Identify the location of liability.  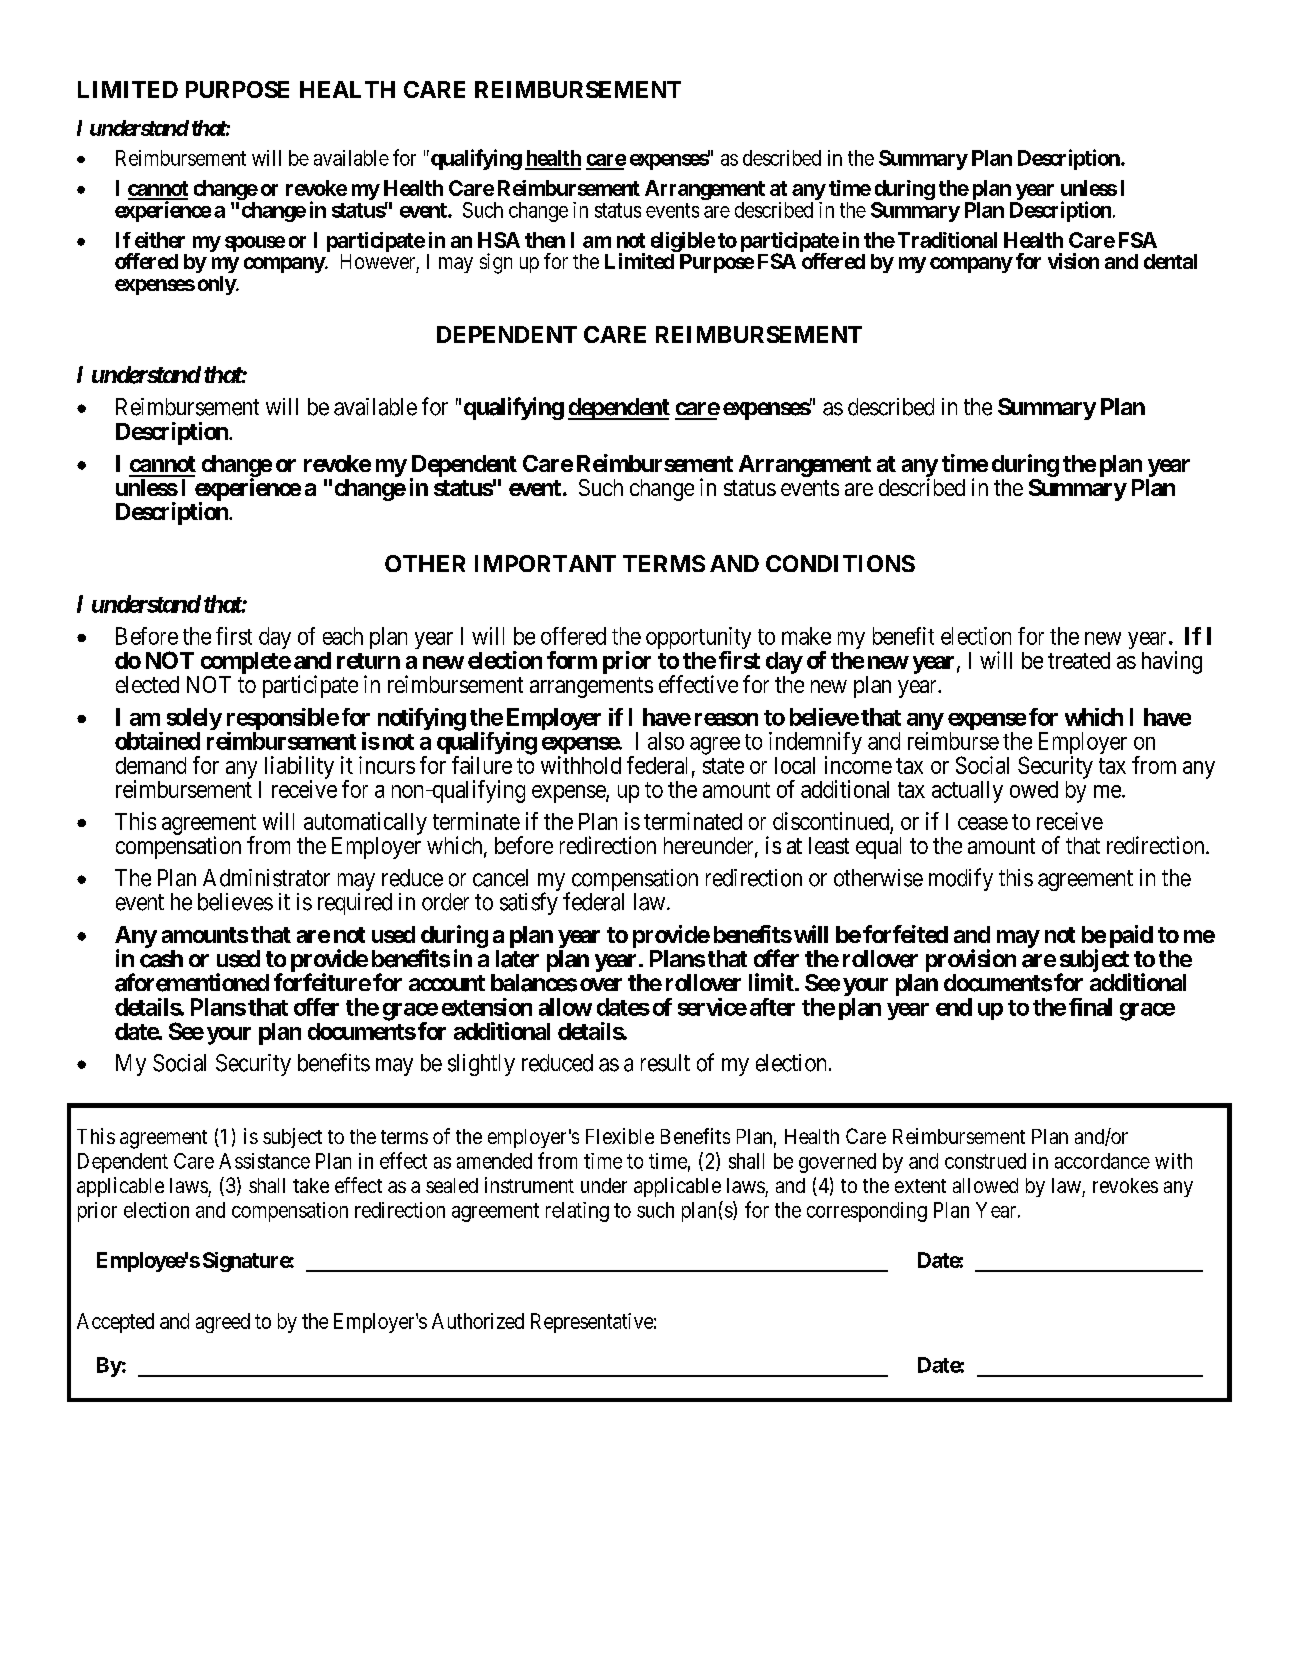
(299, 768).
